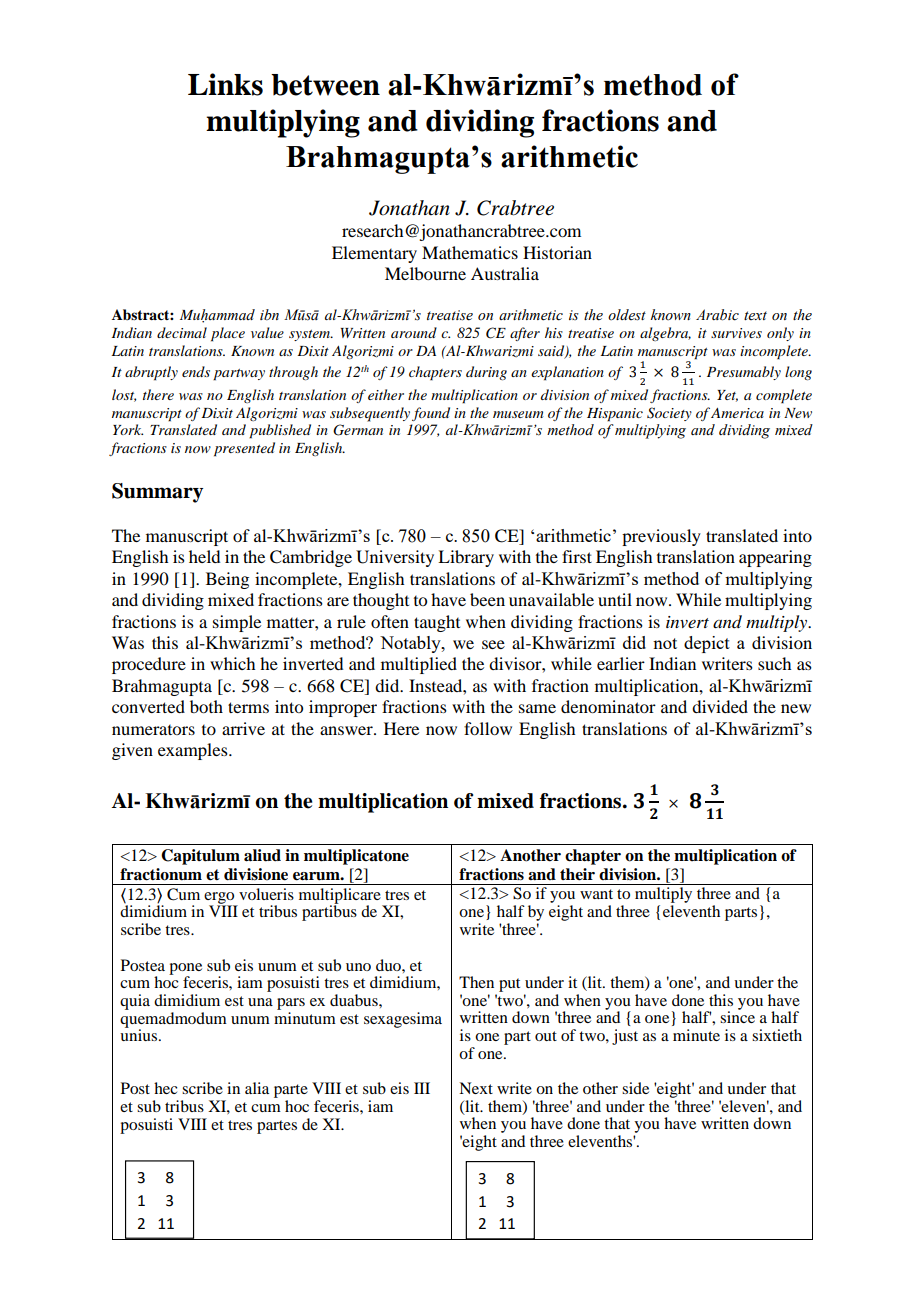 This screenshot has height=1308, width=924. What do you see at coordinates (165, 1088) in the screenshot?
I see `hec` at bounding box center [165, 1088].
